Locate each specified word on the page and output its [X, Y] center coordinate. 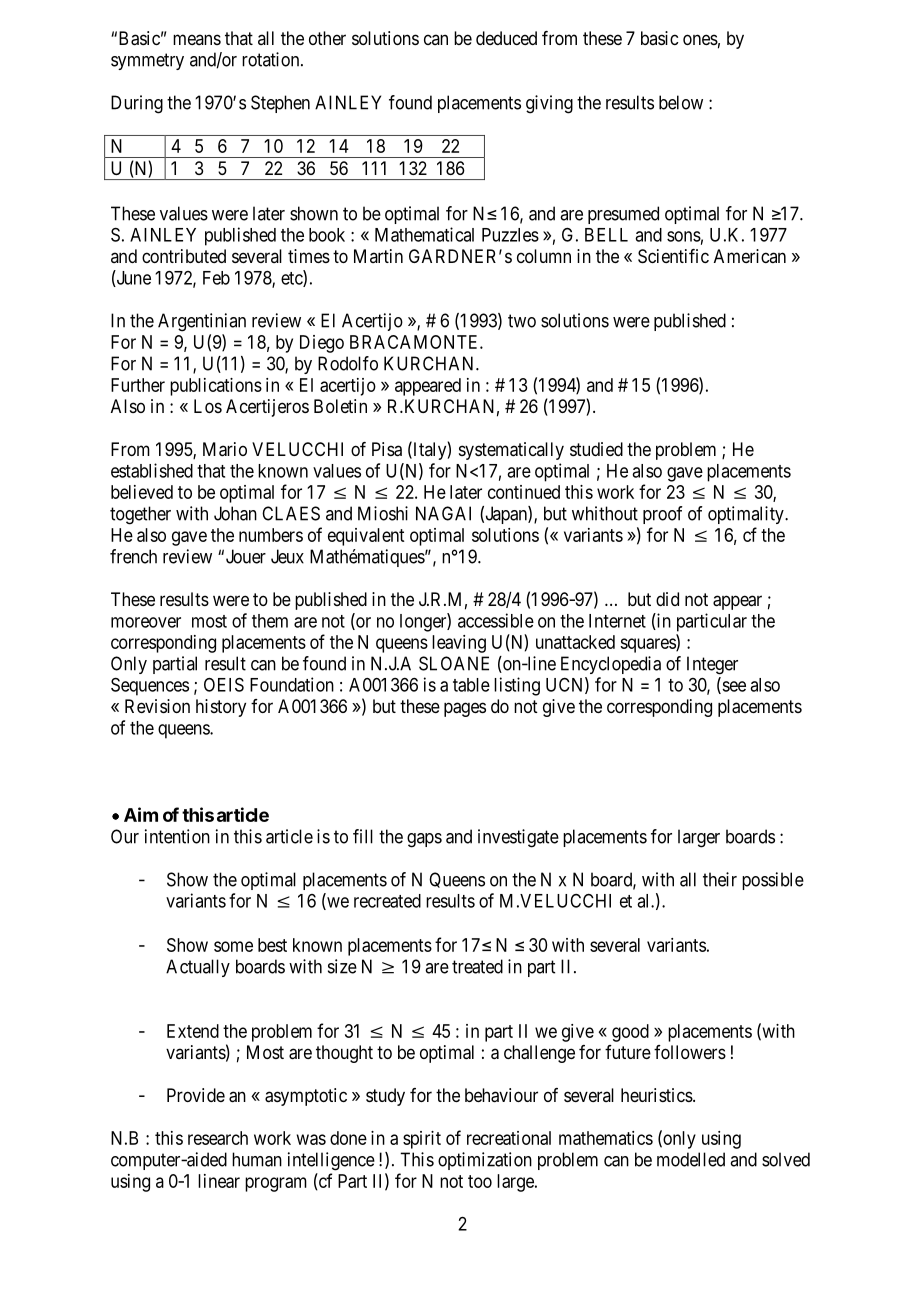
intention [177, 836]
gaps [424, 840]
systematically [511, 451]
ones [700, 39]
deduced [506, 38]
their [720, 879]
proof [663, 515]
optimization [485, 1161]
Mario [225, 449]
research [218, 1138]
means [197, 39]
